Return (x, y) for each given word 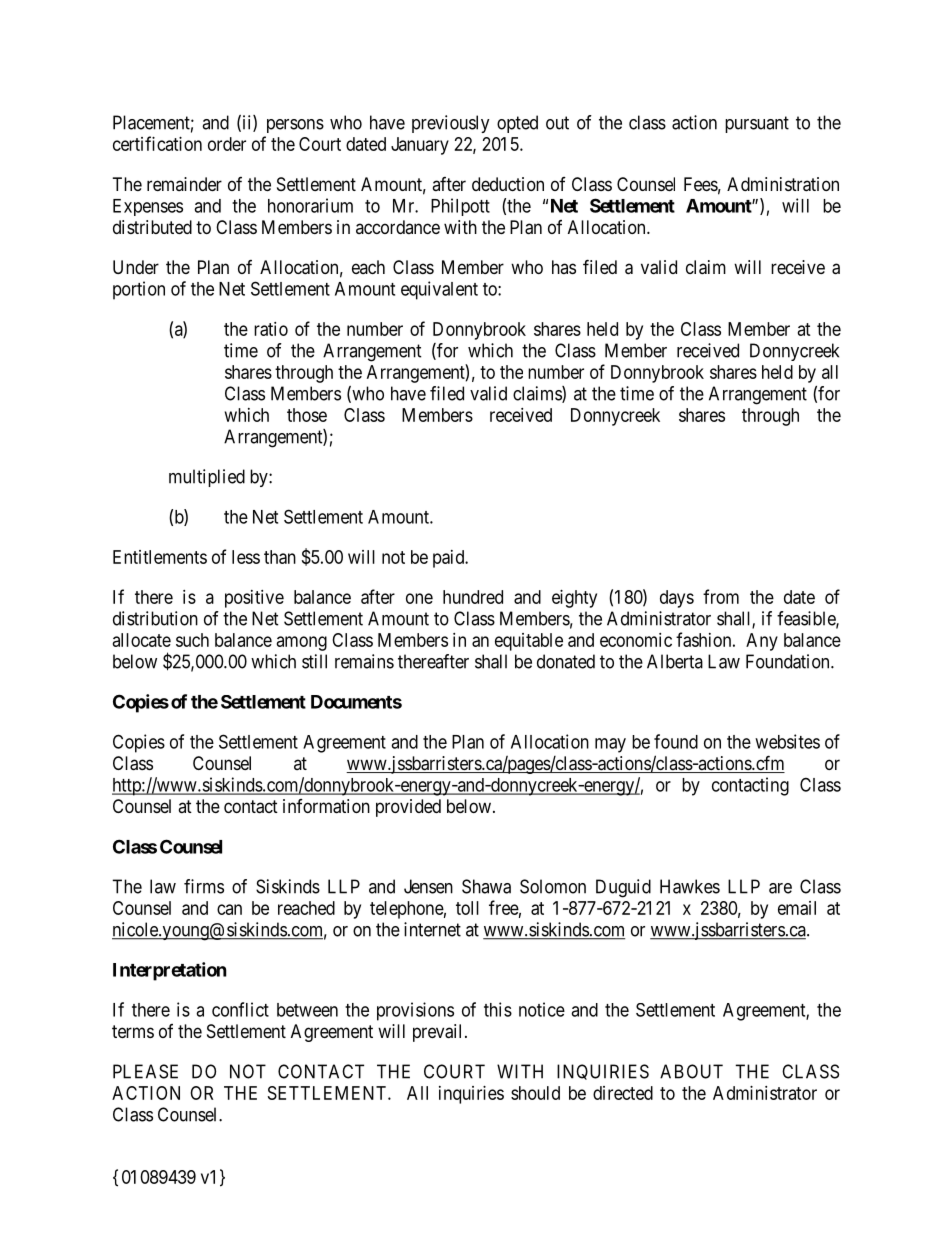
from (721, 596)
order (227, 144)
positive (254, 599)
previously (451, 124)
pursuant (757, 124)
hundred (473, 597)
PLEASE (145, 1071)
